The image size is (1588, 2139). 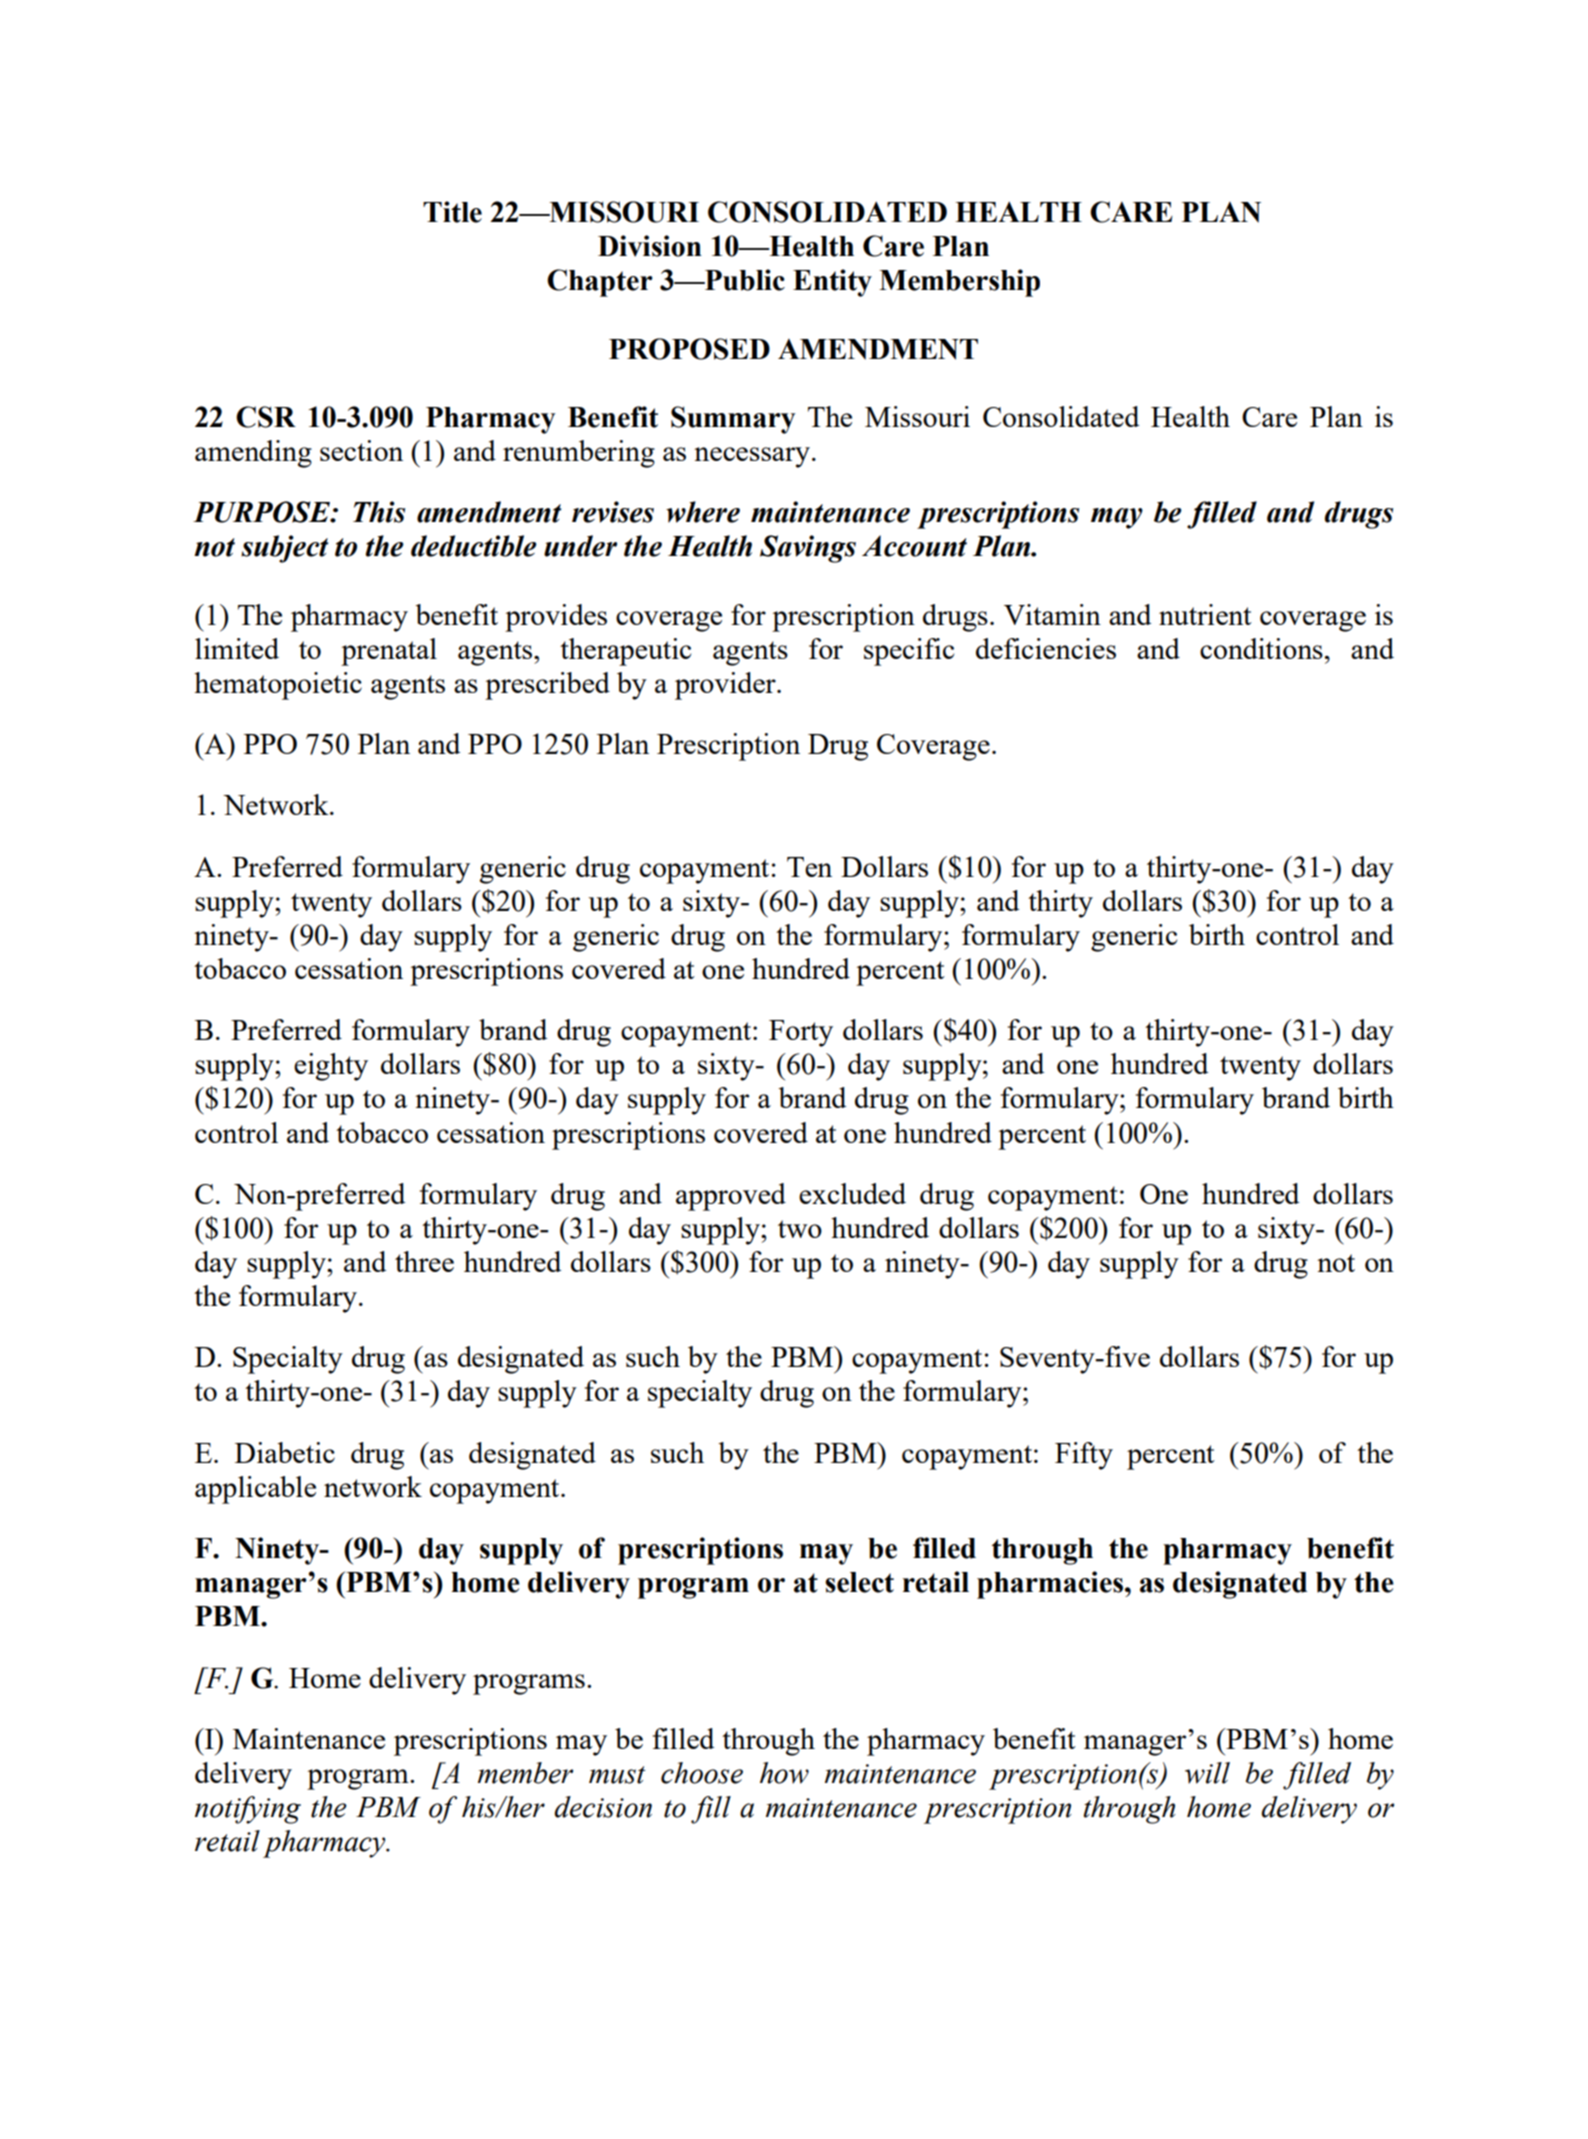 What do you see at coordinates (731, 1197) in the screenshot?
I see `approved` at bounding box center [731, 1197].
